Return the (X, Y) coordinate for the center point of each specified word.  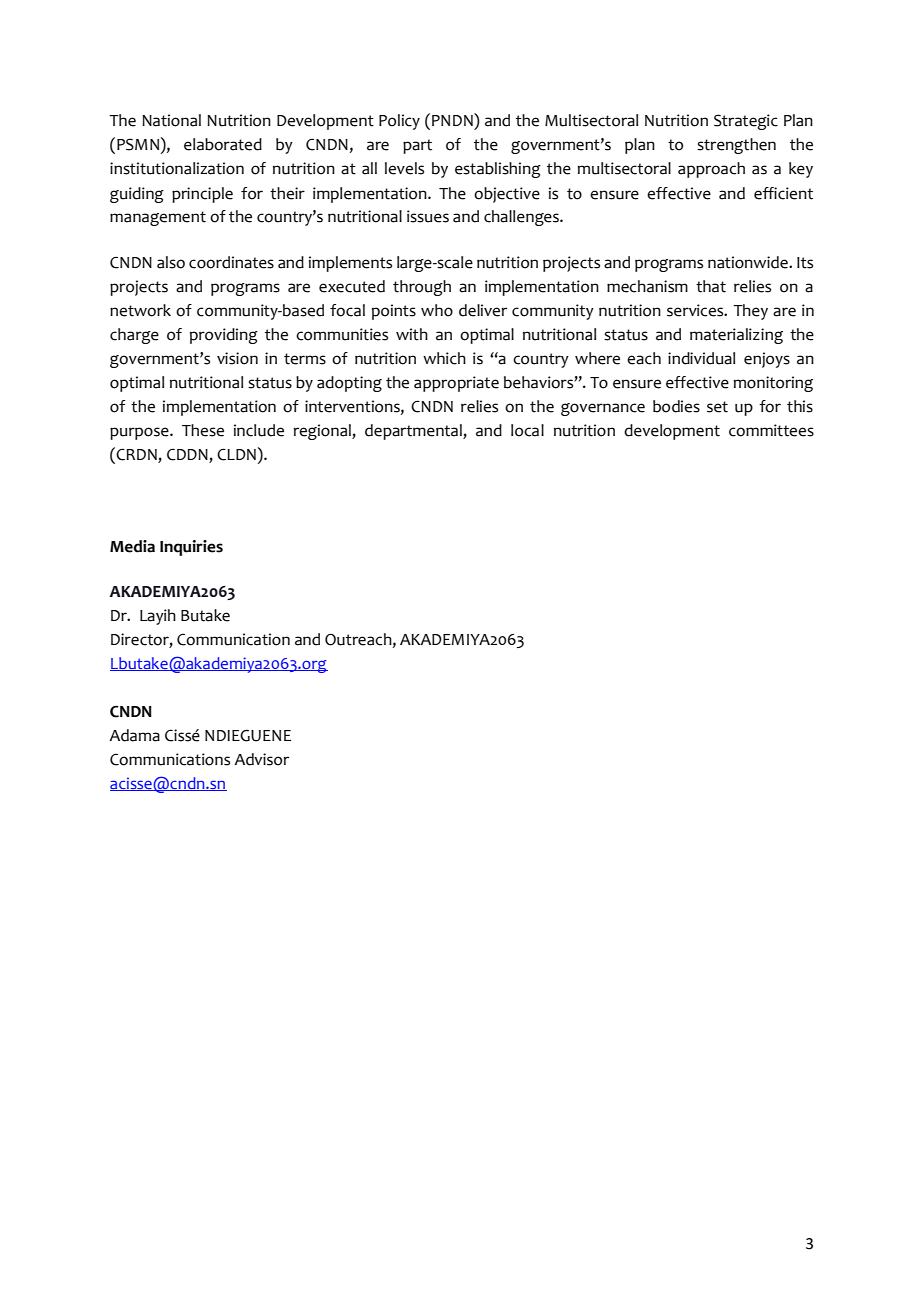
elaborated (223, 144)
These (203, 430)
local (527, 430)
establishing (498, 170)
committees (771, 430)
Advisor (261, 759)
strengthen (736, 146)
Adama (134, 735)
